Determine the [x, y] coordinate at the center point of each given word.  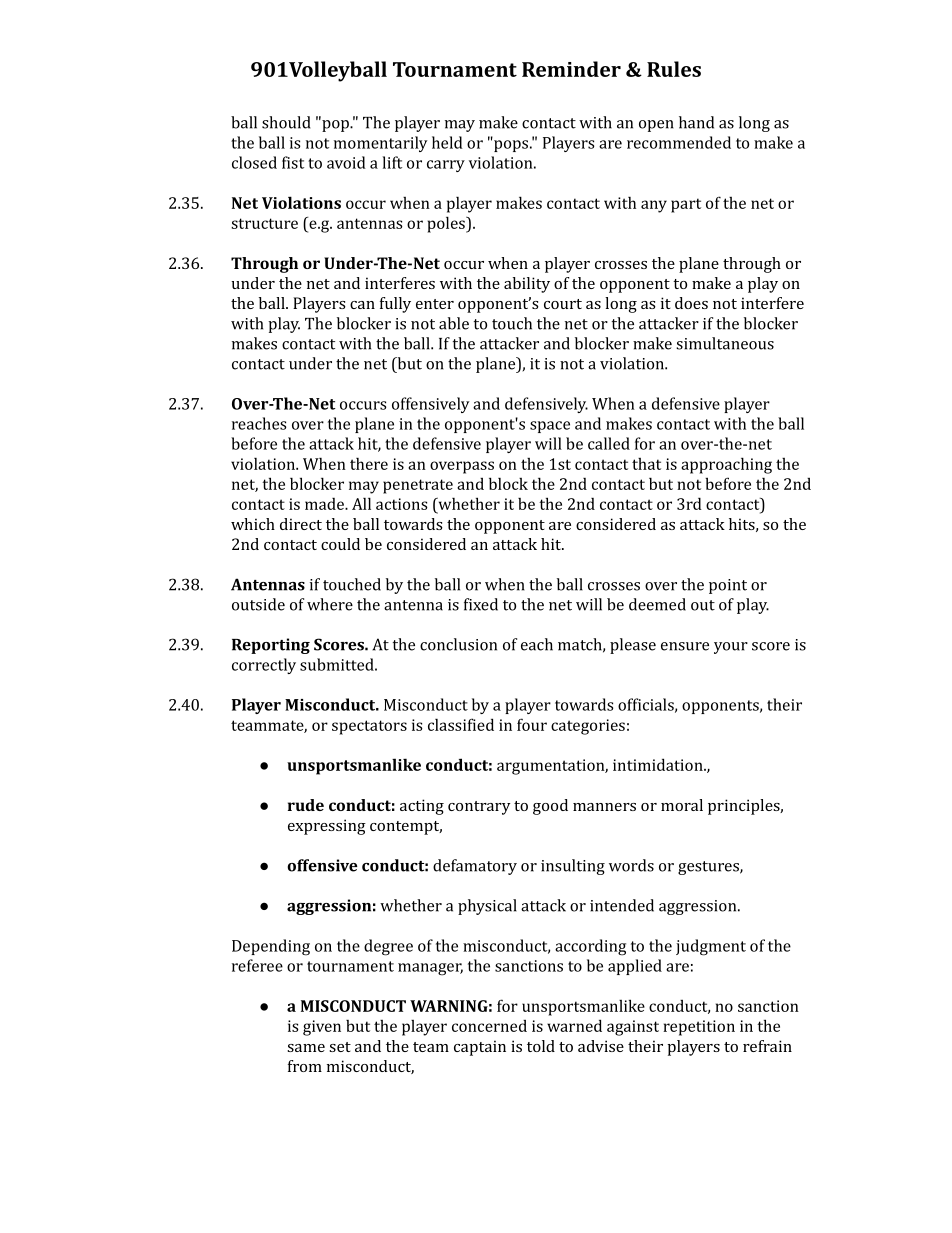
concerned [489, 1026]
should [286, 122]
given [322, 1028]
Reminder [571, 69]
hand [696, 122]
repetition [699, 1028]
